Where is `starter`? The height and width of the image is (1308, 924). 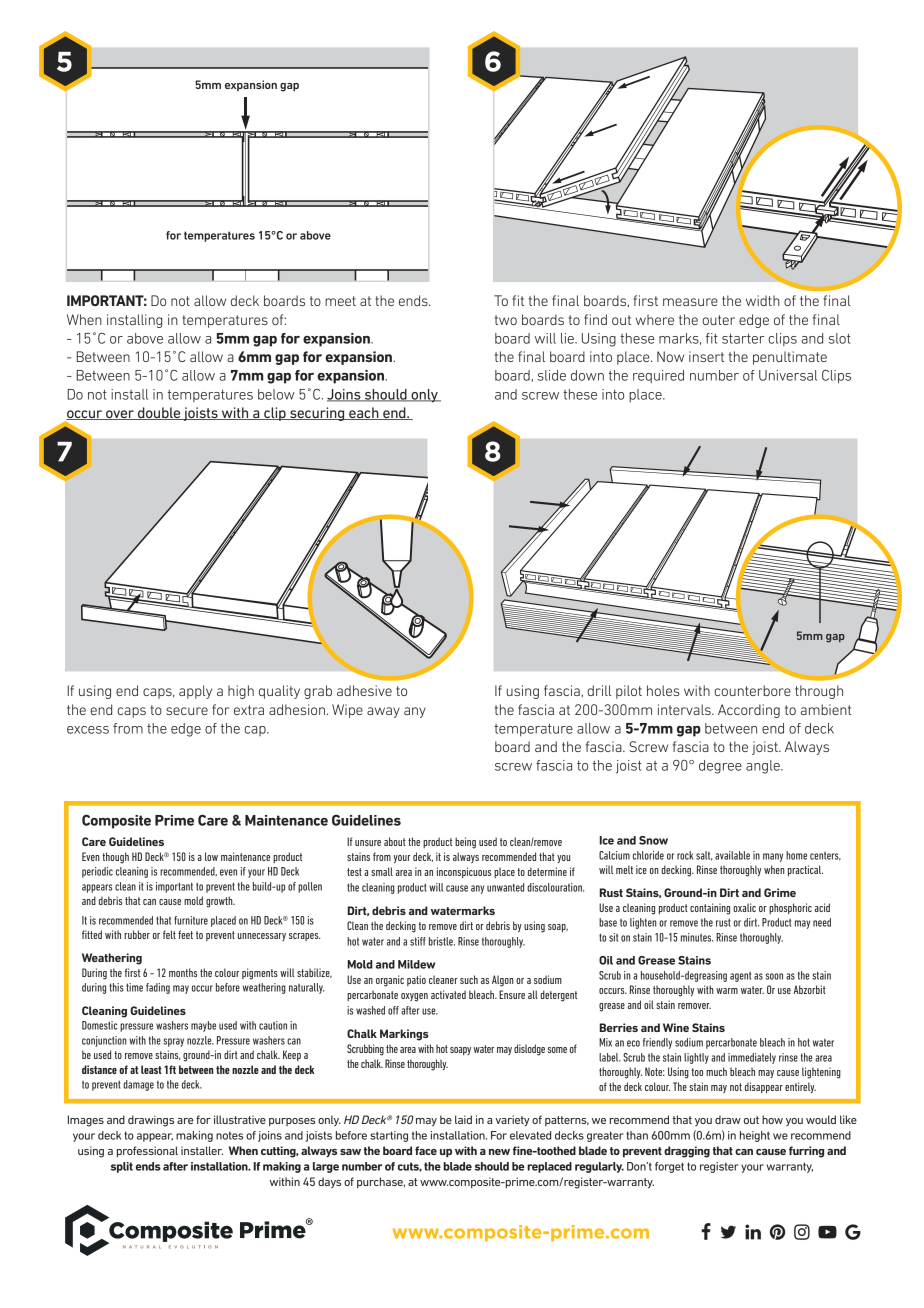 starter is located at coordinates (743, 338).
